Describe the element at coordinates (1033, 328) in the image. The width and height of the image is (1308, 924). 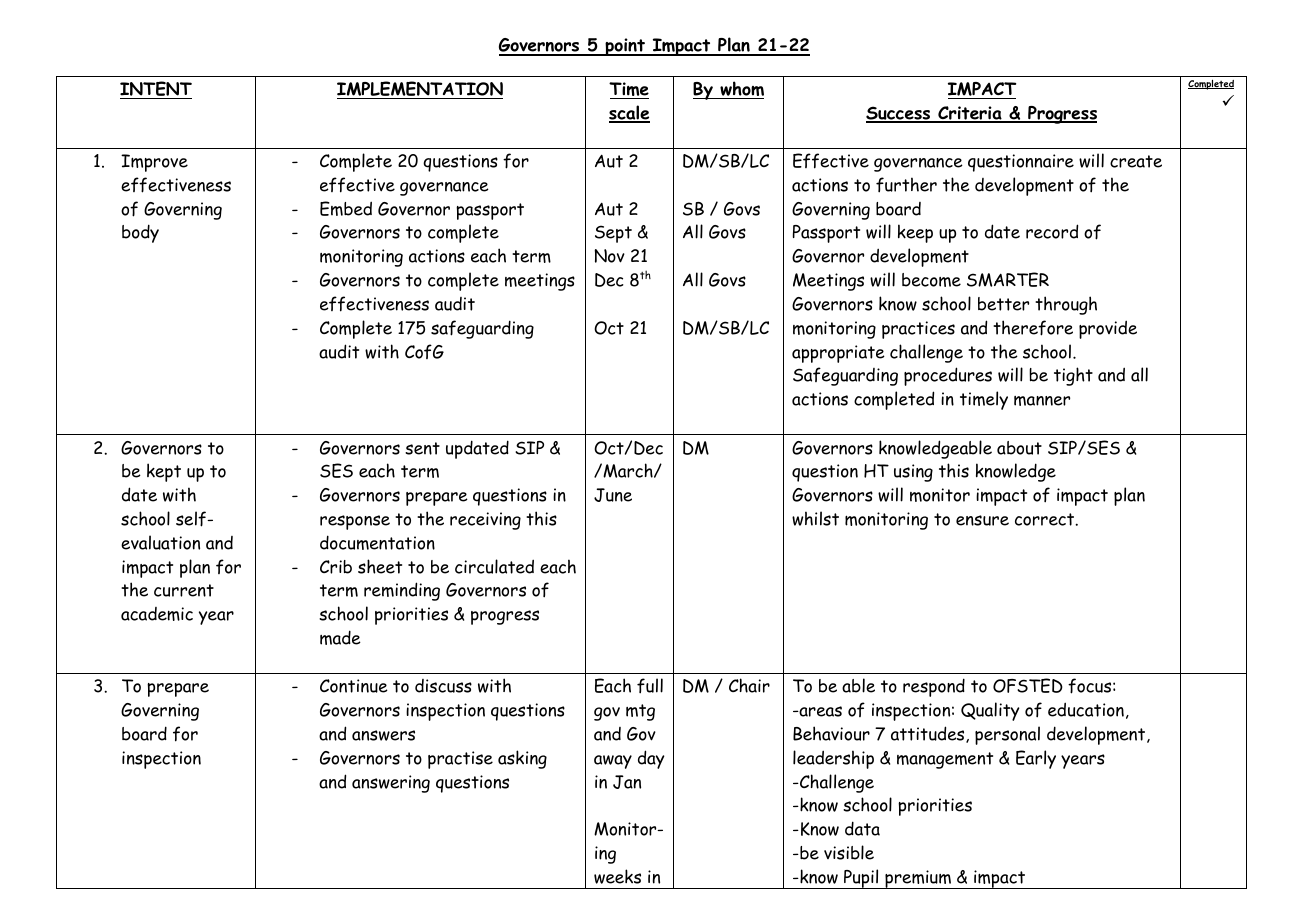
I see `therefore` at that location.
